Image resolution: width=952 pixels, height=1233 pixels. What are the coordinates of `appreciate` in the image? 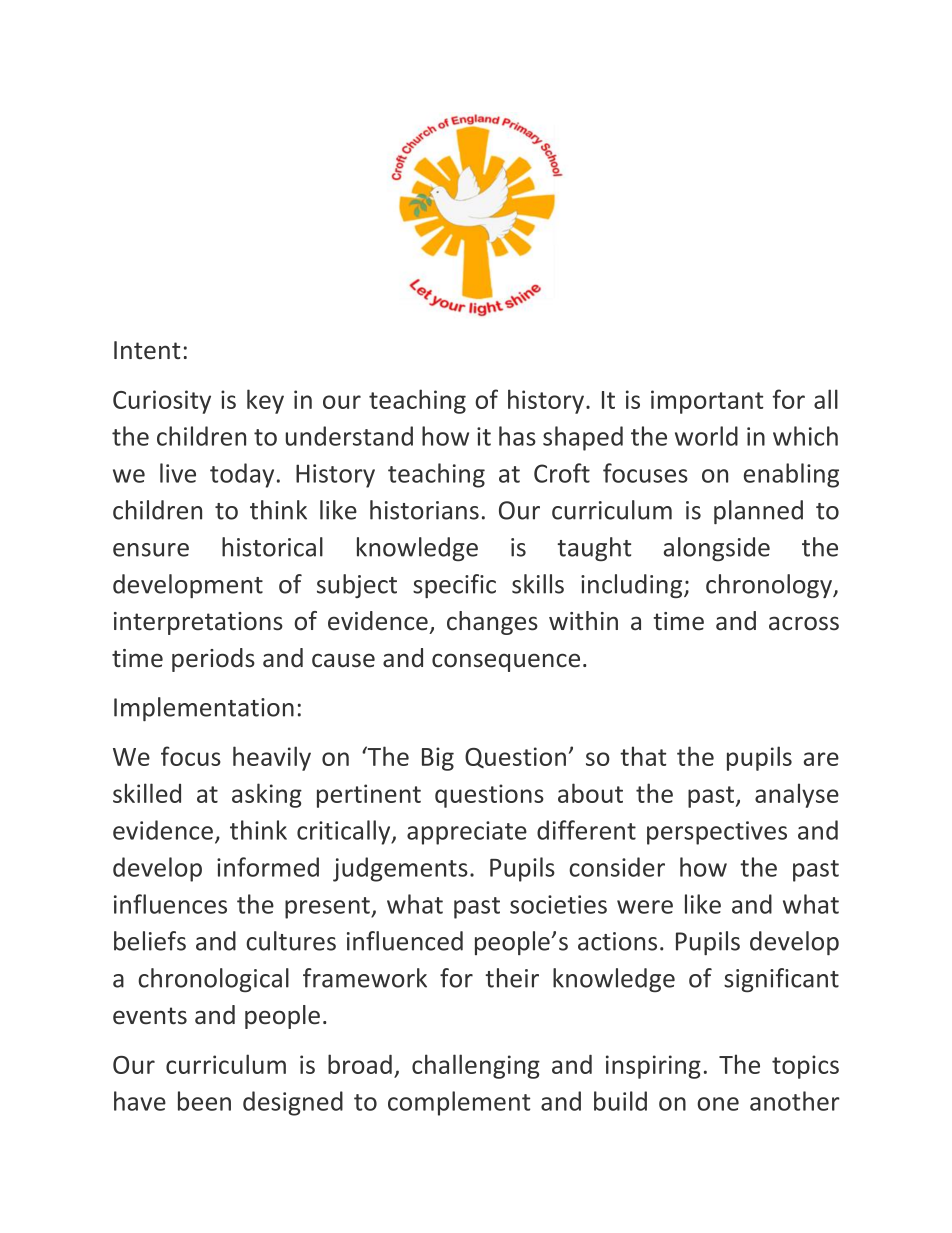 It's located at (467, 833).
